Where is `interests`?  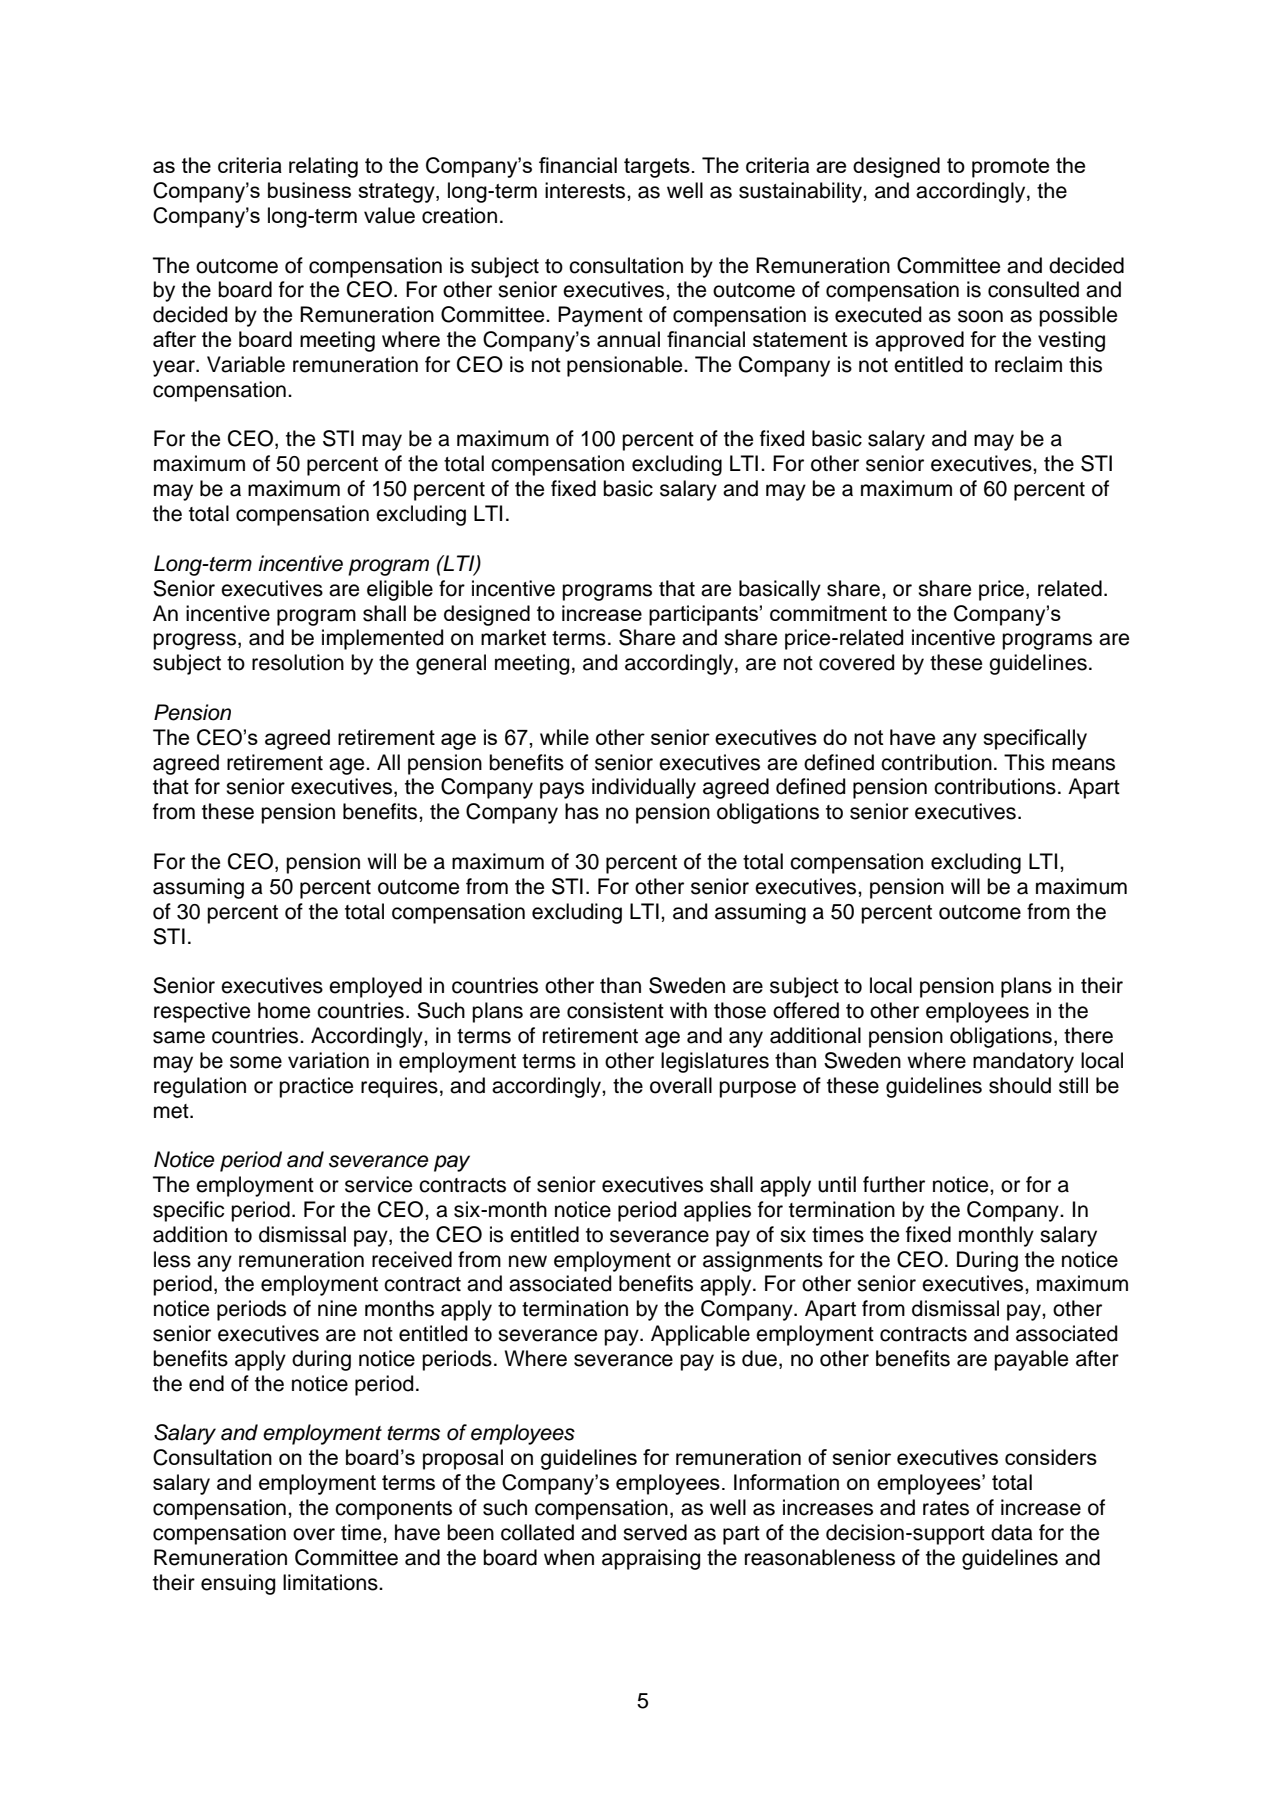
interests is located at coordinates (586, 190).
